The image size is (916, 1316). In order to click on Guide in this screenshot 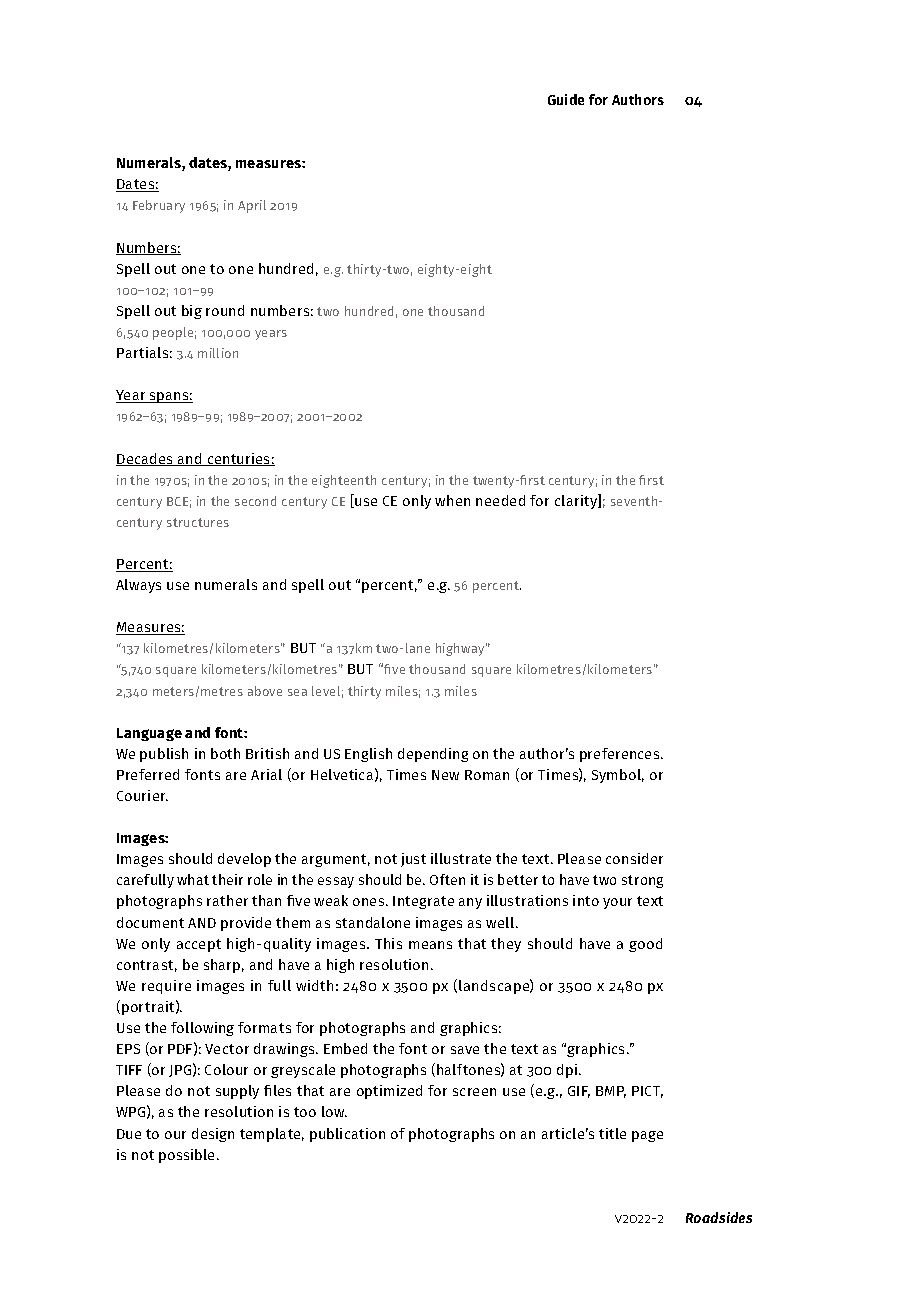, I will do `click(566, 99)`.
